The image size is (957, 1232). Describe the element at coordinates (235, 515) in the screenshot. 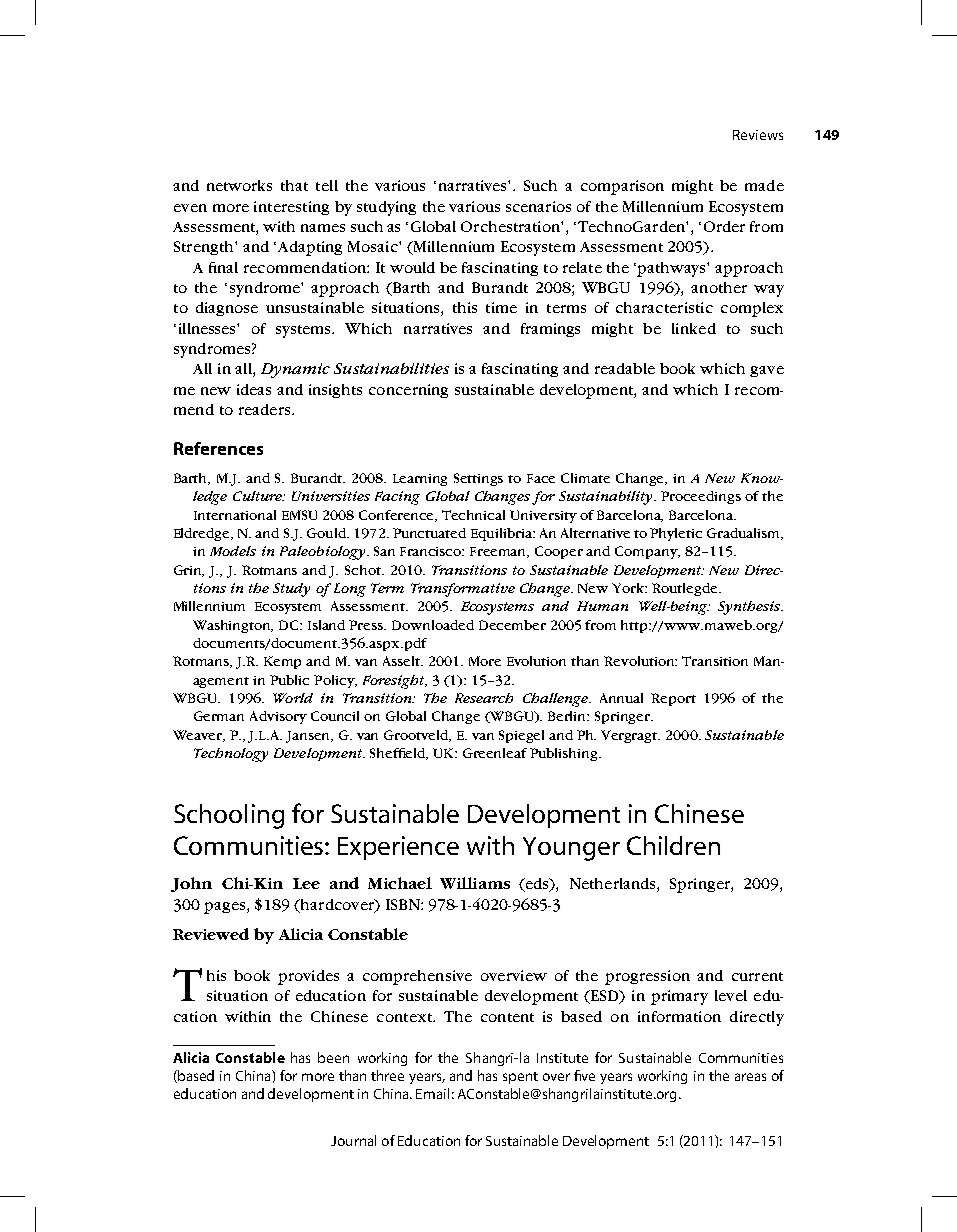

I see `International` at that location.
